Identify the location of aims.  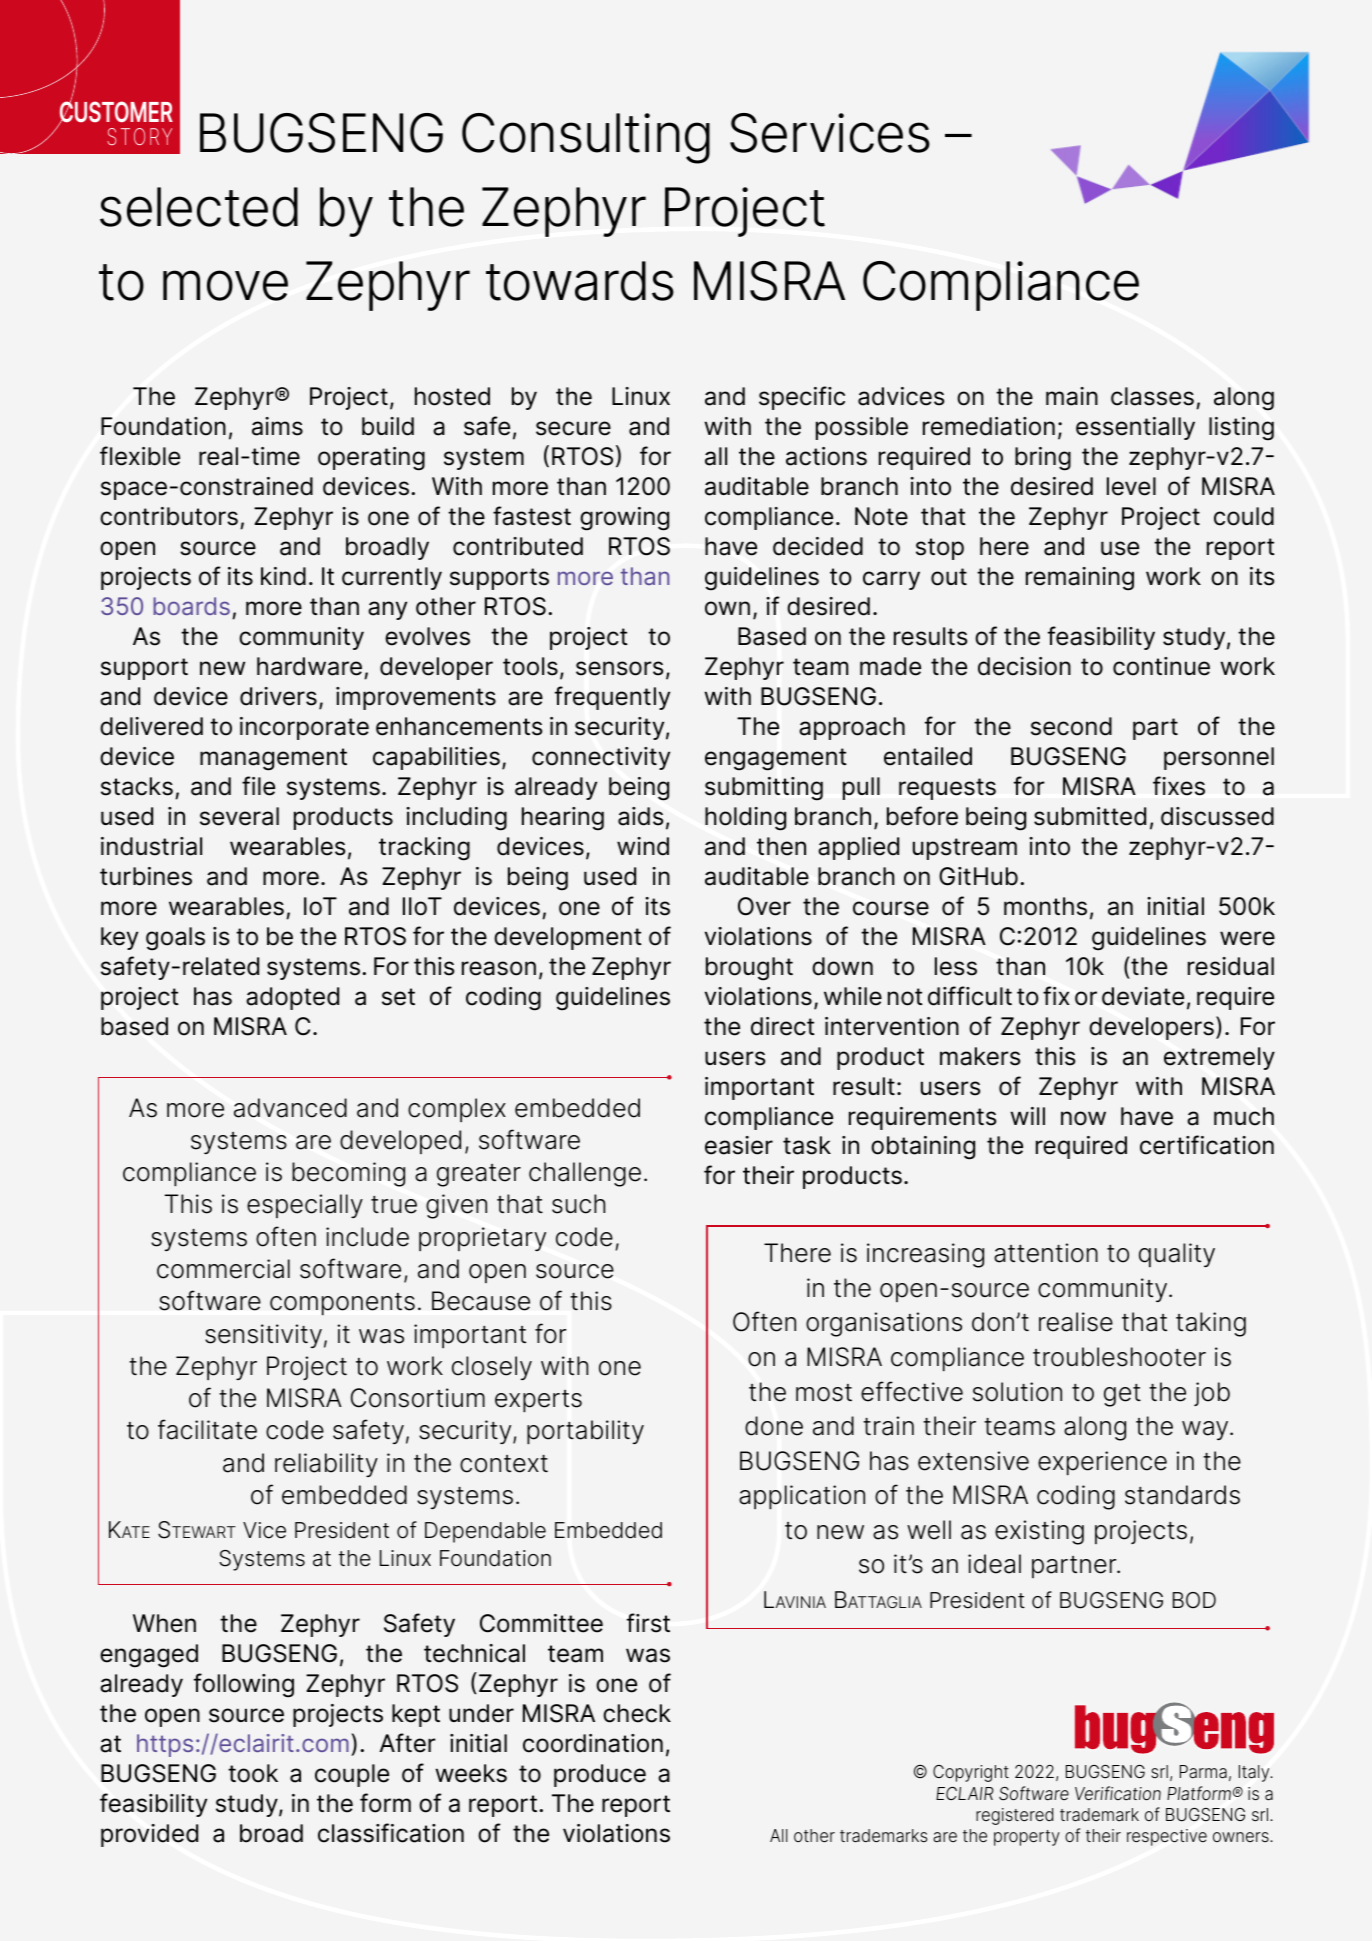
(277, 426).
